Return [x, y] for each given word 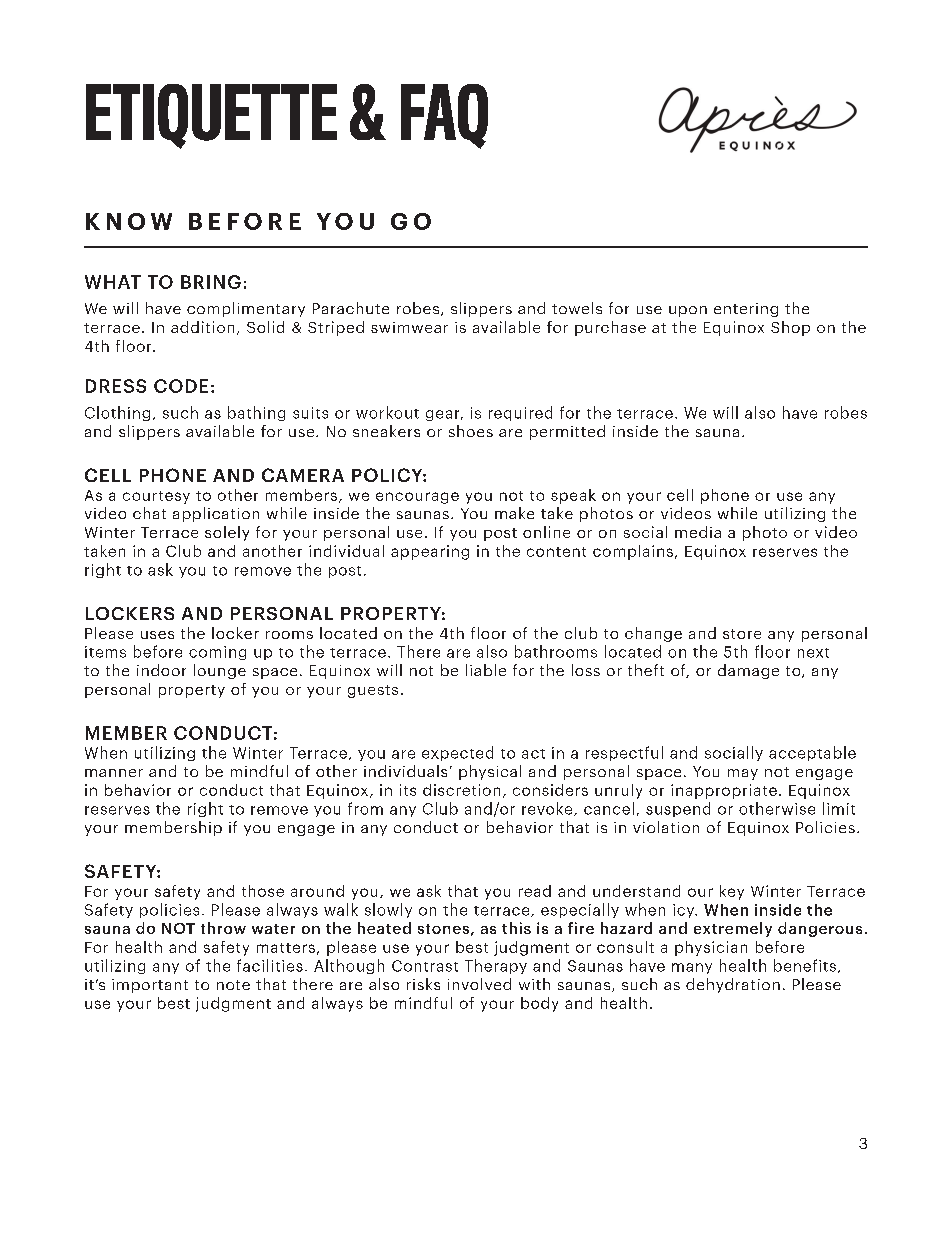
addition [202, 327]
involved [479, 984]
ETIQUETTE [211, 116]
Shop [790, 328]
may [743, 774]
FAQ [444, 116]
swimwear [409, 327]
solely [227, 533]
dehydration [733, 985]
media [698, 532]
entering [746, 310]
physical [490, 772]
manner [114, 773]
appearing [430, 552]
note [233, 985]
